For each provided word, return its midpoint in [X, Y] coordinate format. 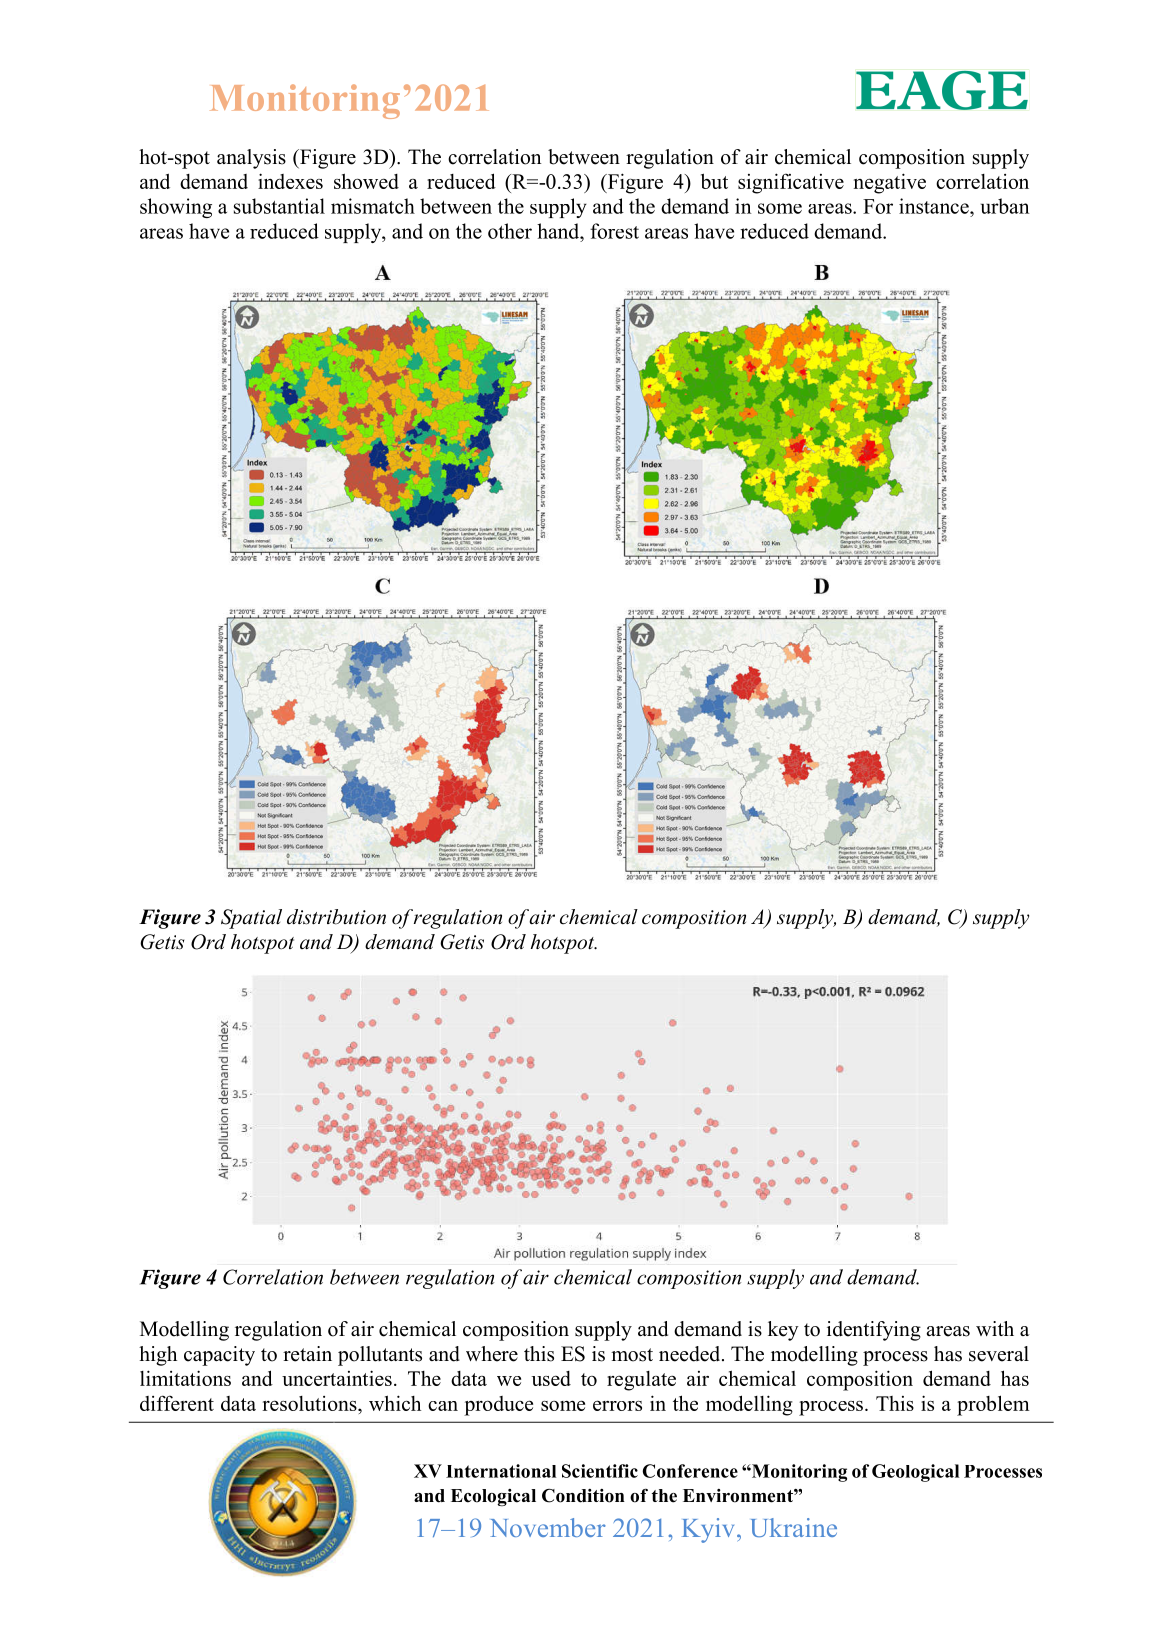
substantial [279, 206]
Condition [583, 1496]
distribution [336, 917]
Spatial [251, 919]
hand [559, 231]
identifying [874, 1331]
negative [890, 183]
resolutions [310, 1403]
